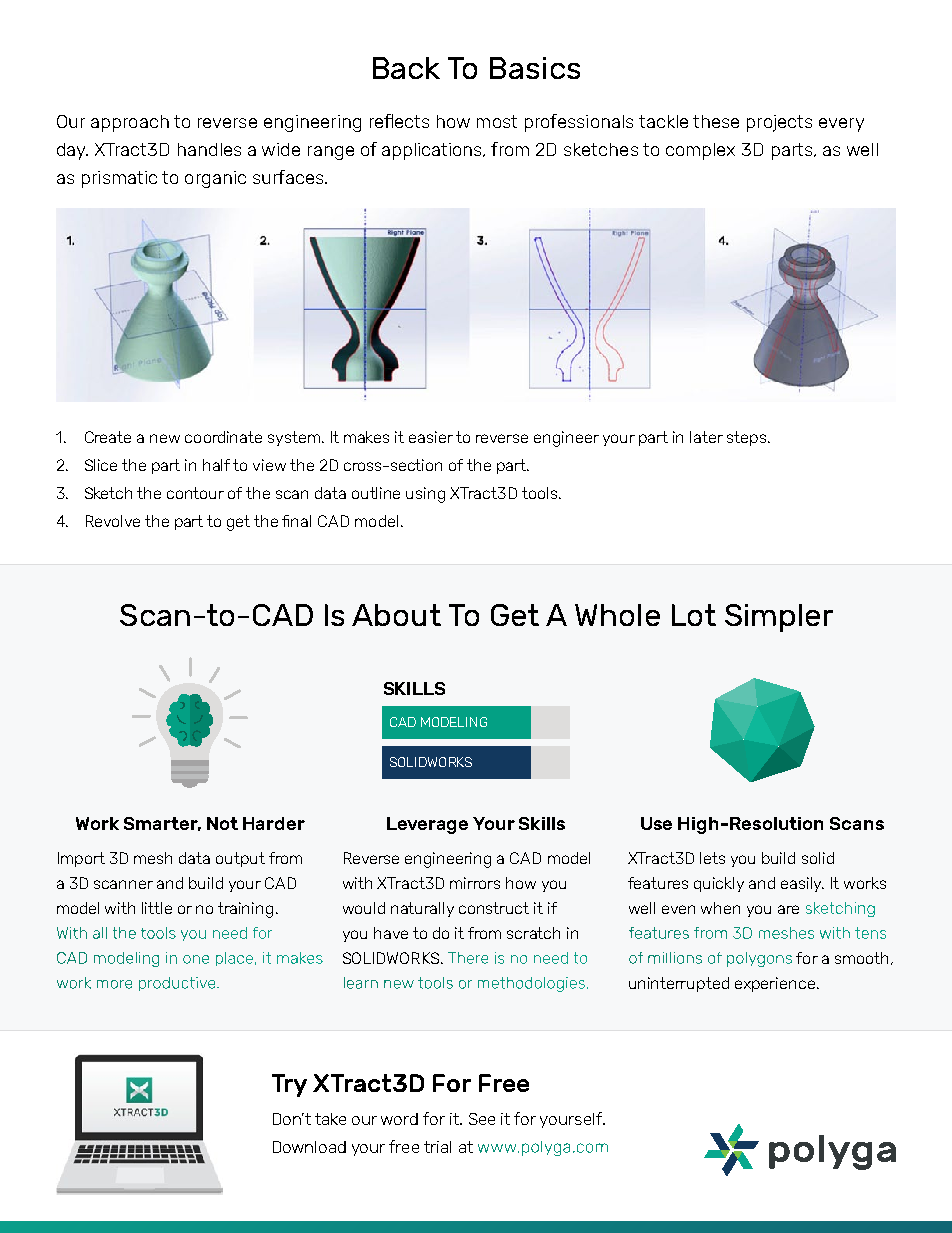 The image size is (952, 1233). Describe the element at coordinates (497, 121) in the image. I see `most` at that location.
